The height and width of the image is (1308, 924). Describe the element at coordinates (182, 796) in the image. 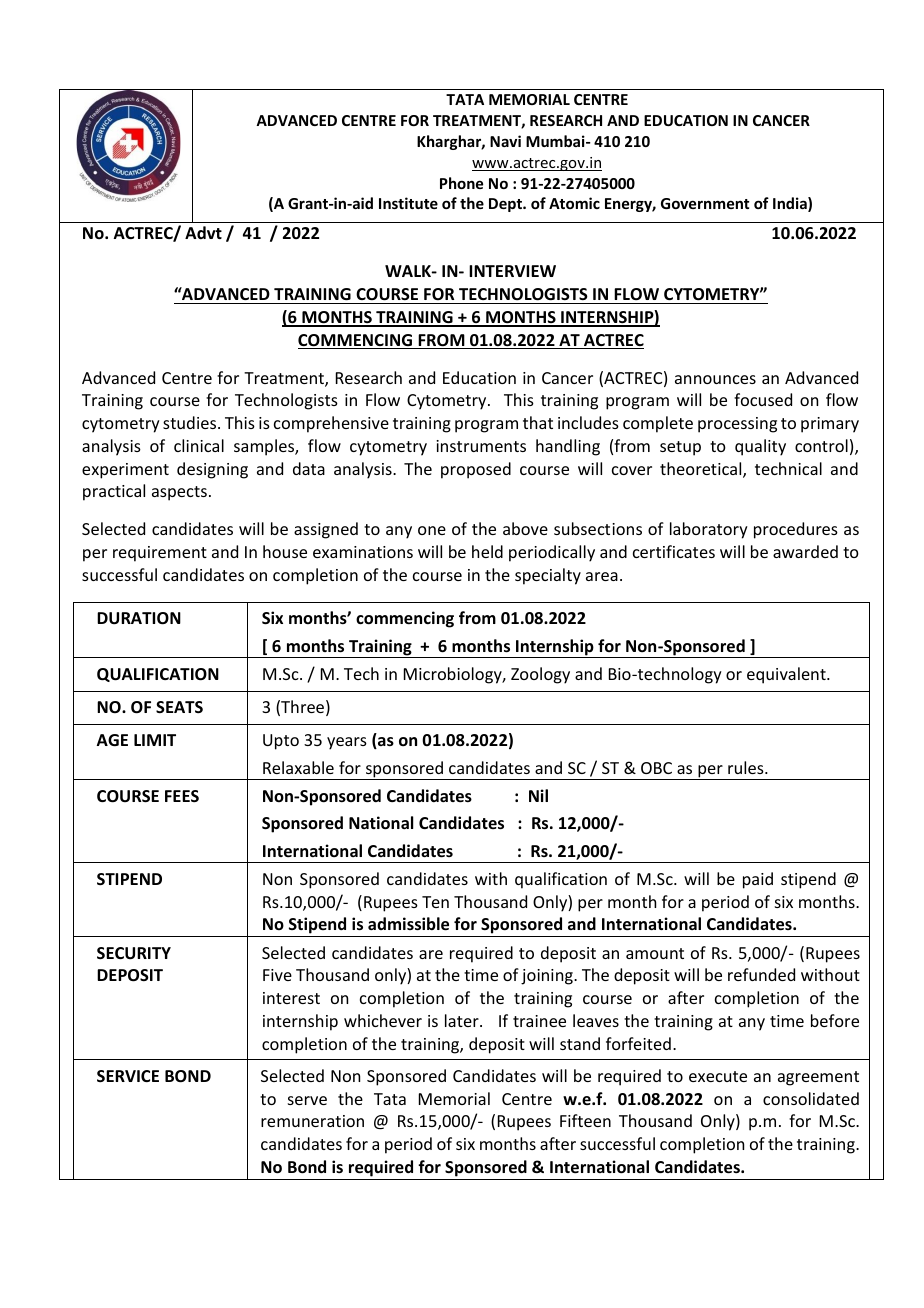

I see `FEES` at that location.
